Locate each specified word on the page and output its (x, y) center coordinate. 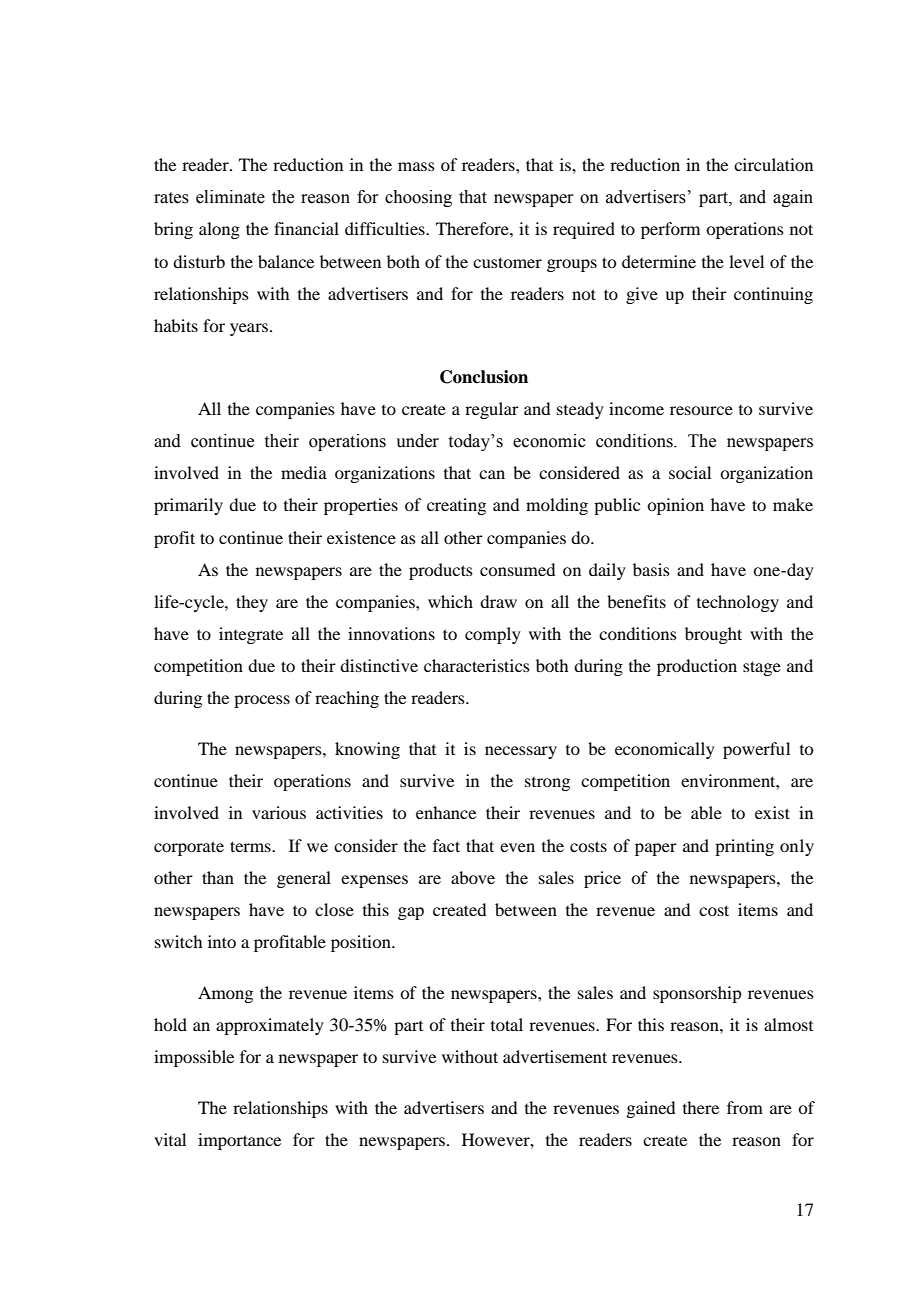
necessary (521, 752)
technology (738, 603)
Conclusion (484, 377)
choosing (418, 198)
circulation (773, 164)
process (262, 701)
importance (239, 1141)
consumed (517, 569)
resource (701, 410)
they (252, 603)
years (249, 329)
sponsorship (697, 994)
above (473, 877)
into (222, 941)
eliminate (230, 197)
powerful (756, 750)
